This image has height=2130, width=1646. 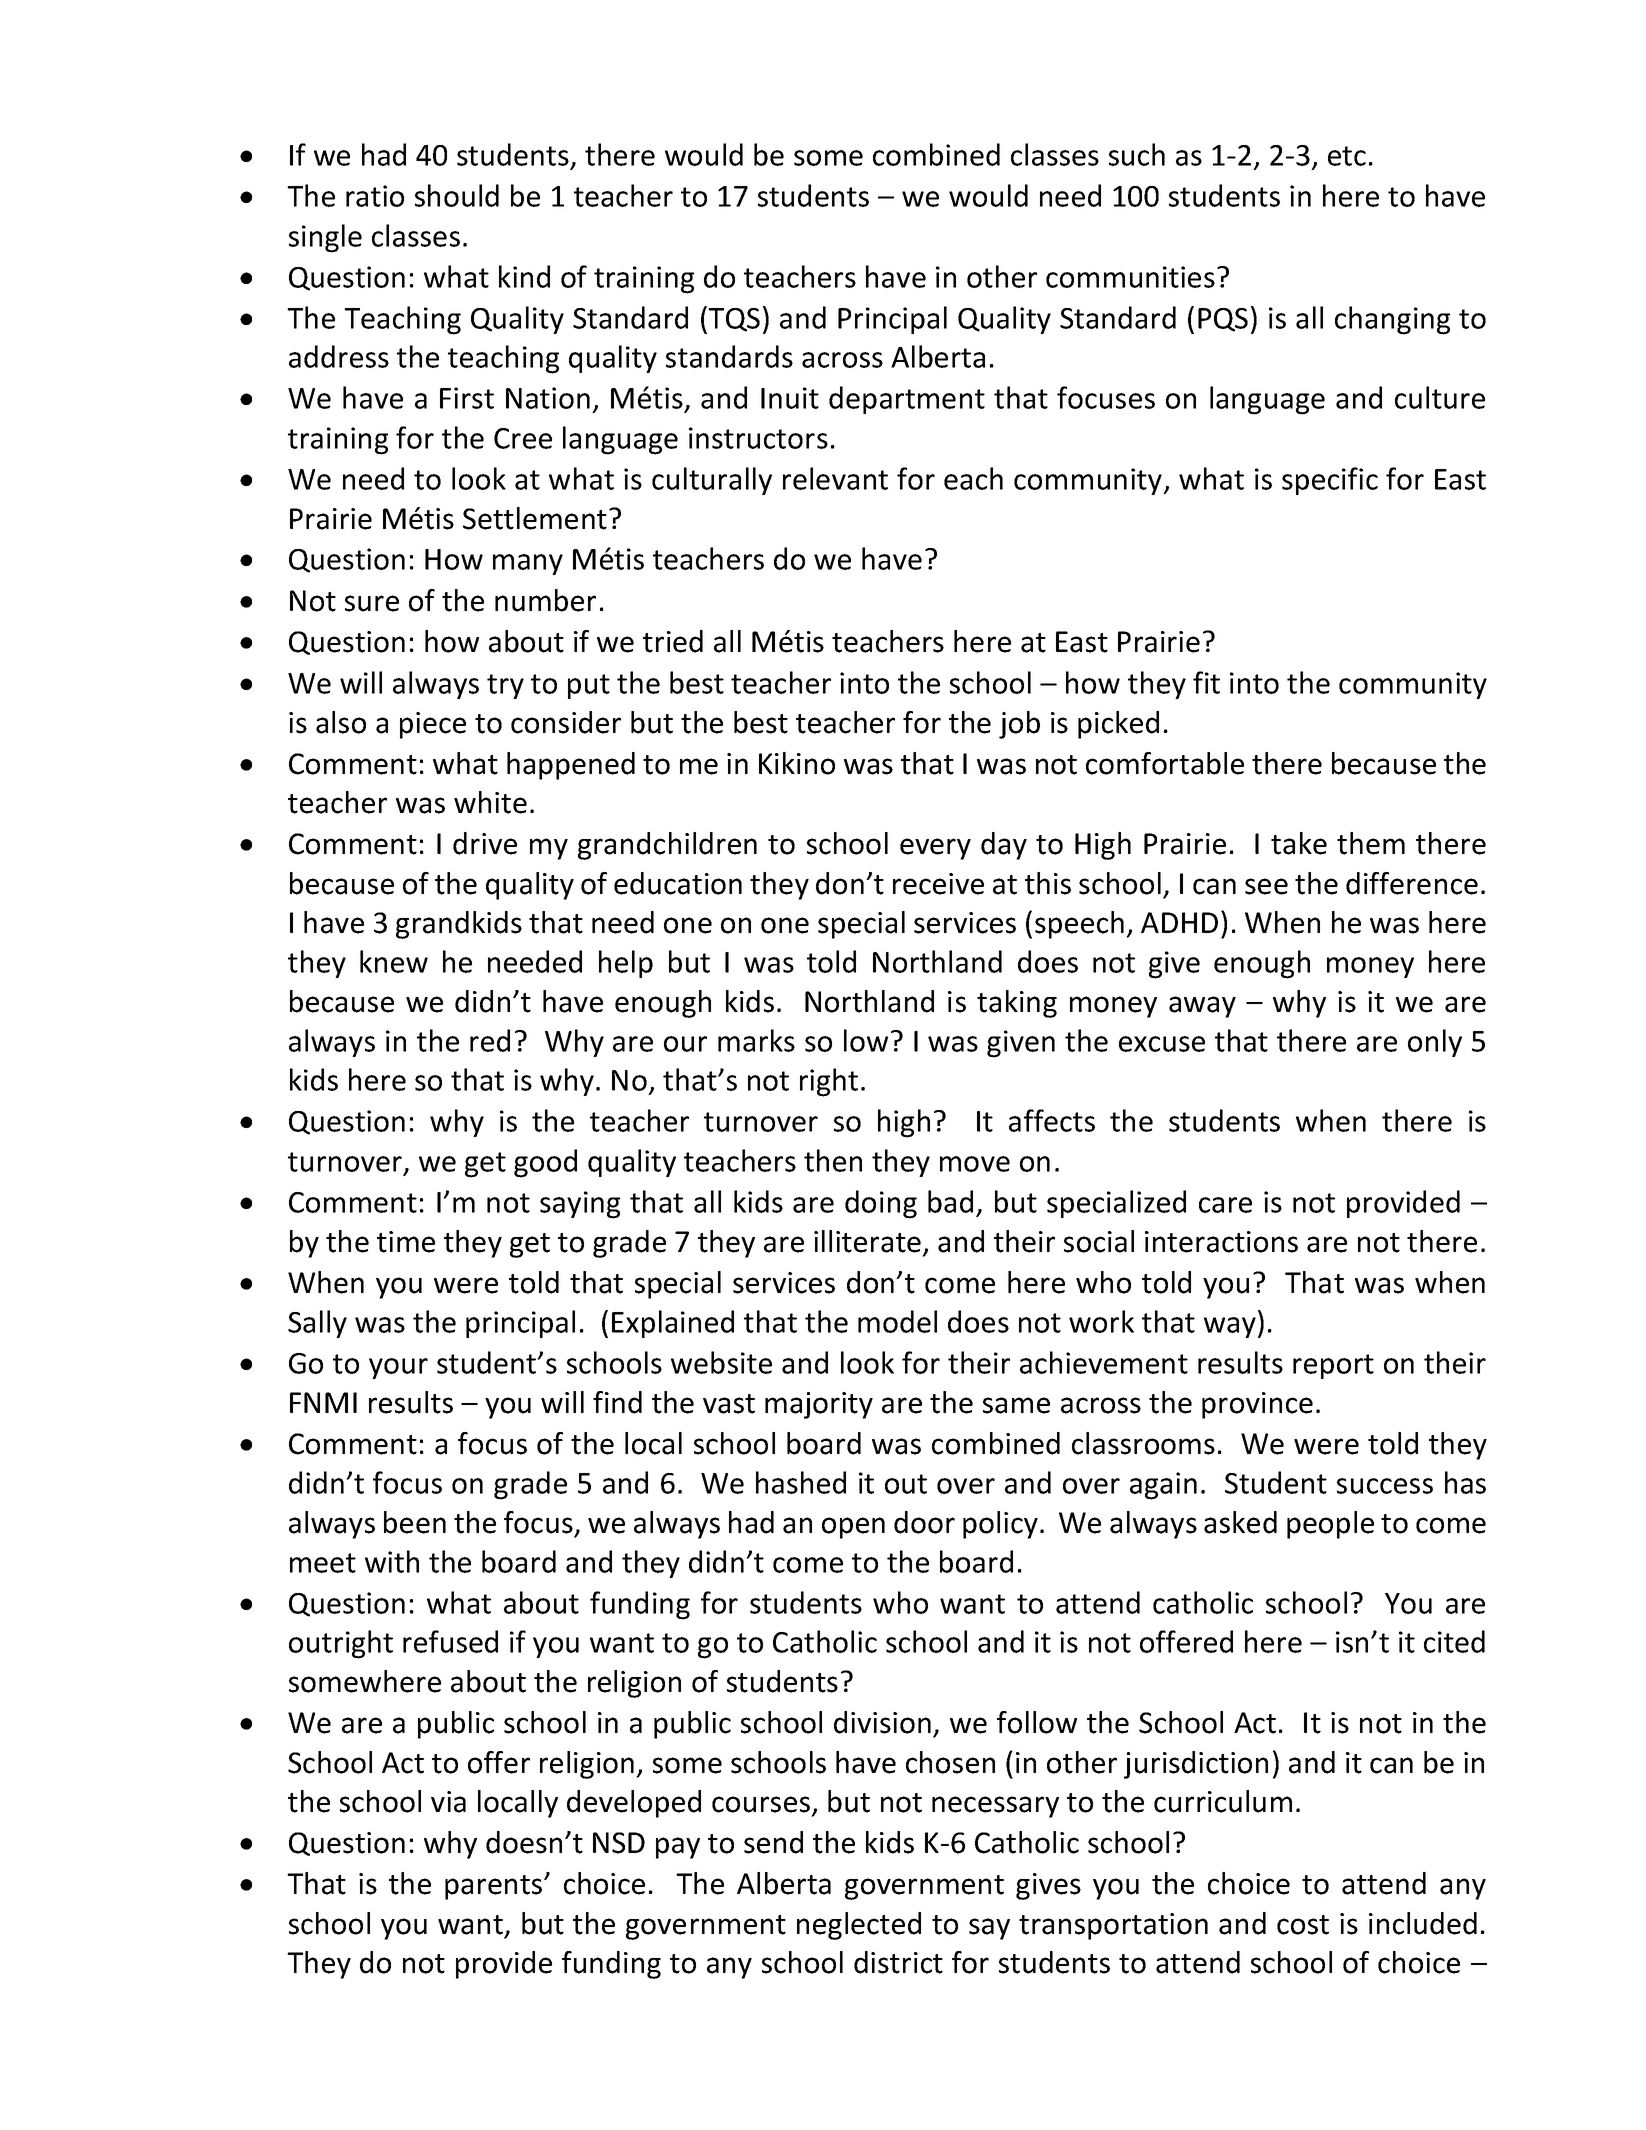 I want to click on only, so click(x=1435, y=1043).
